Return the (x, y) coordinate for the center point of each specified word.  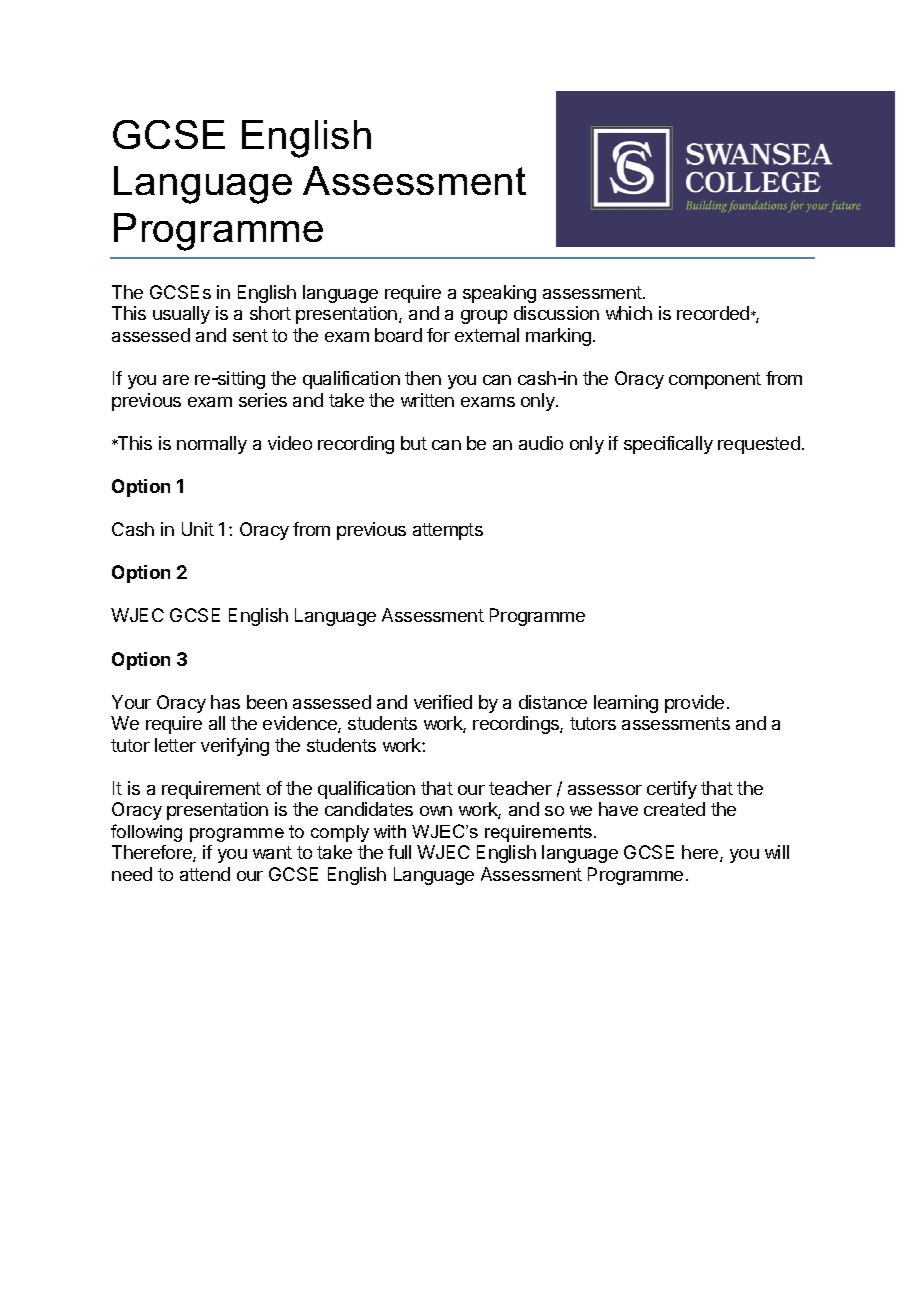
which (629, 313)
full (399, 852)
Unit (198, 529)
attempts (448, 531)
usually (181, 315)
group (484, 317)
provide (694, 704)
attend (205, 874)
